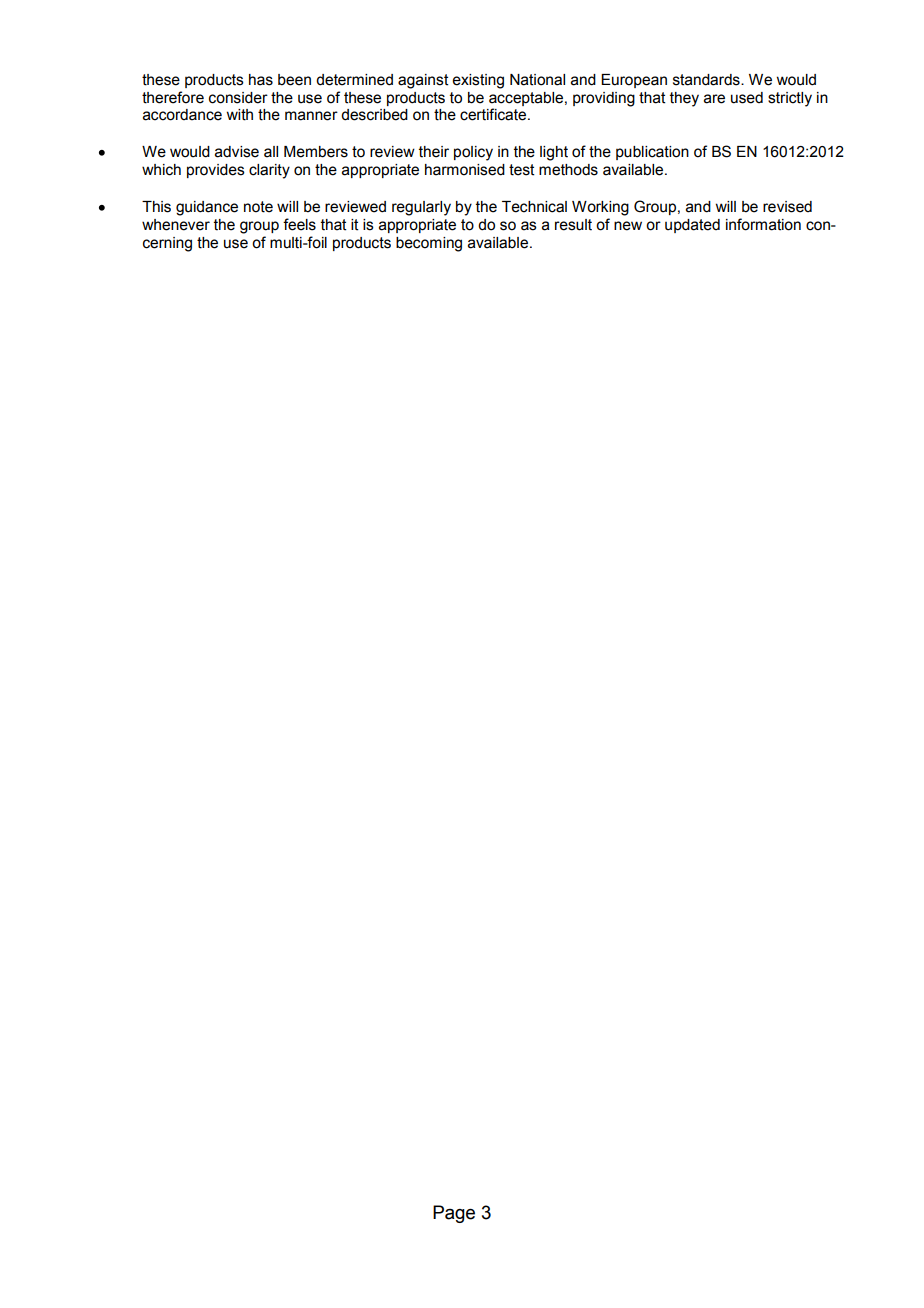 The width and height of the document is (924, 1308). What do you see at coordinates (494, 114) in the document?
I see `certificate` at bounding box center [494, 114].
